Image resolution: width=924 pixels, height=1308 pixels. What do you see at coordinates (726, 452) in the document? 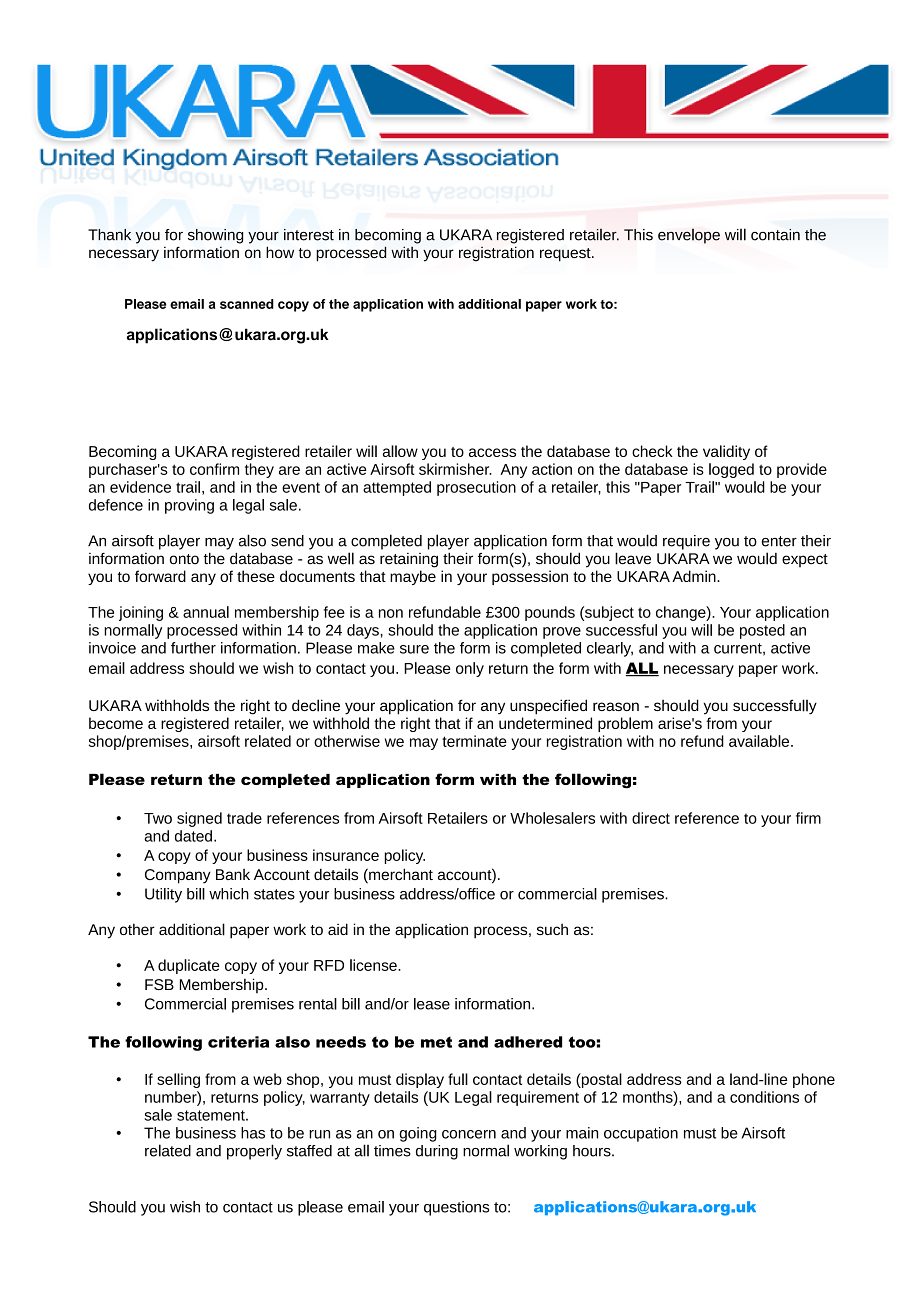
I see `validity` at bounding box center [726, 452].
